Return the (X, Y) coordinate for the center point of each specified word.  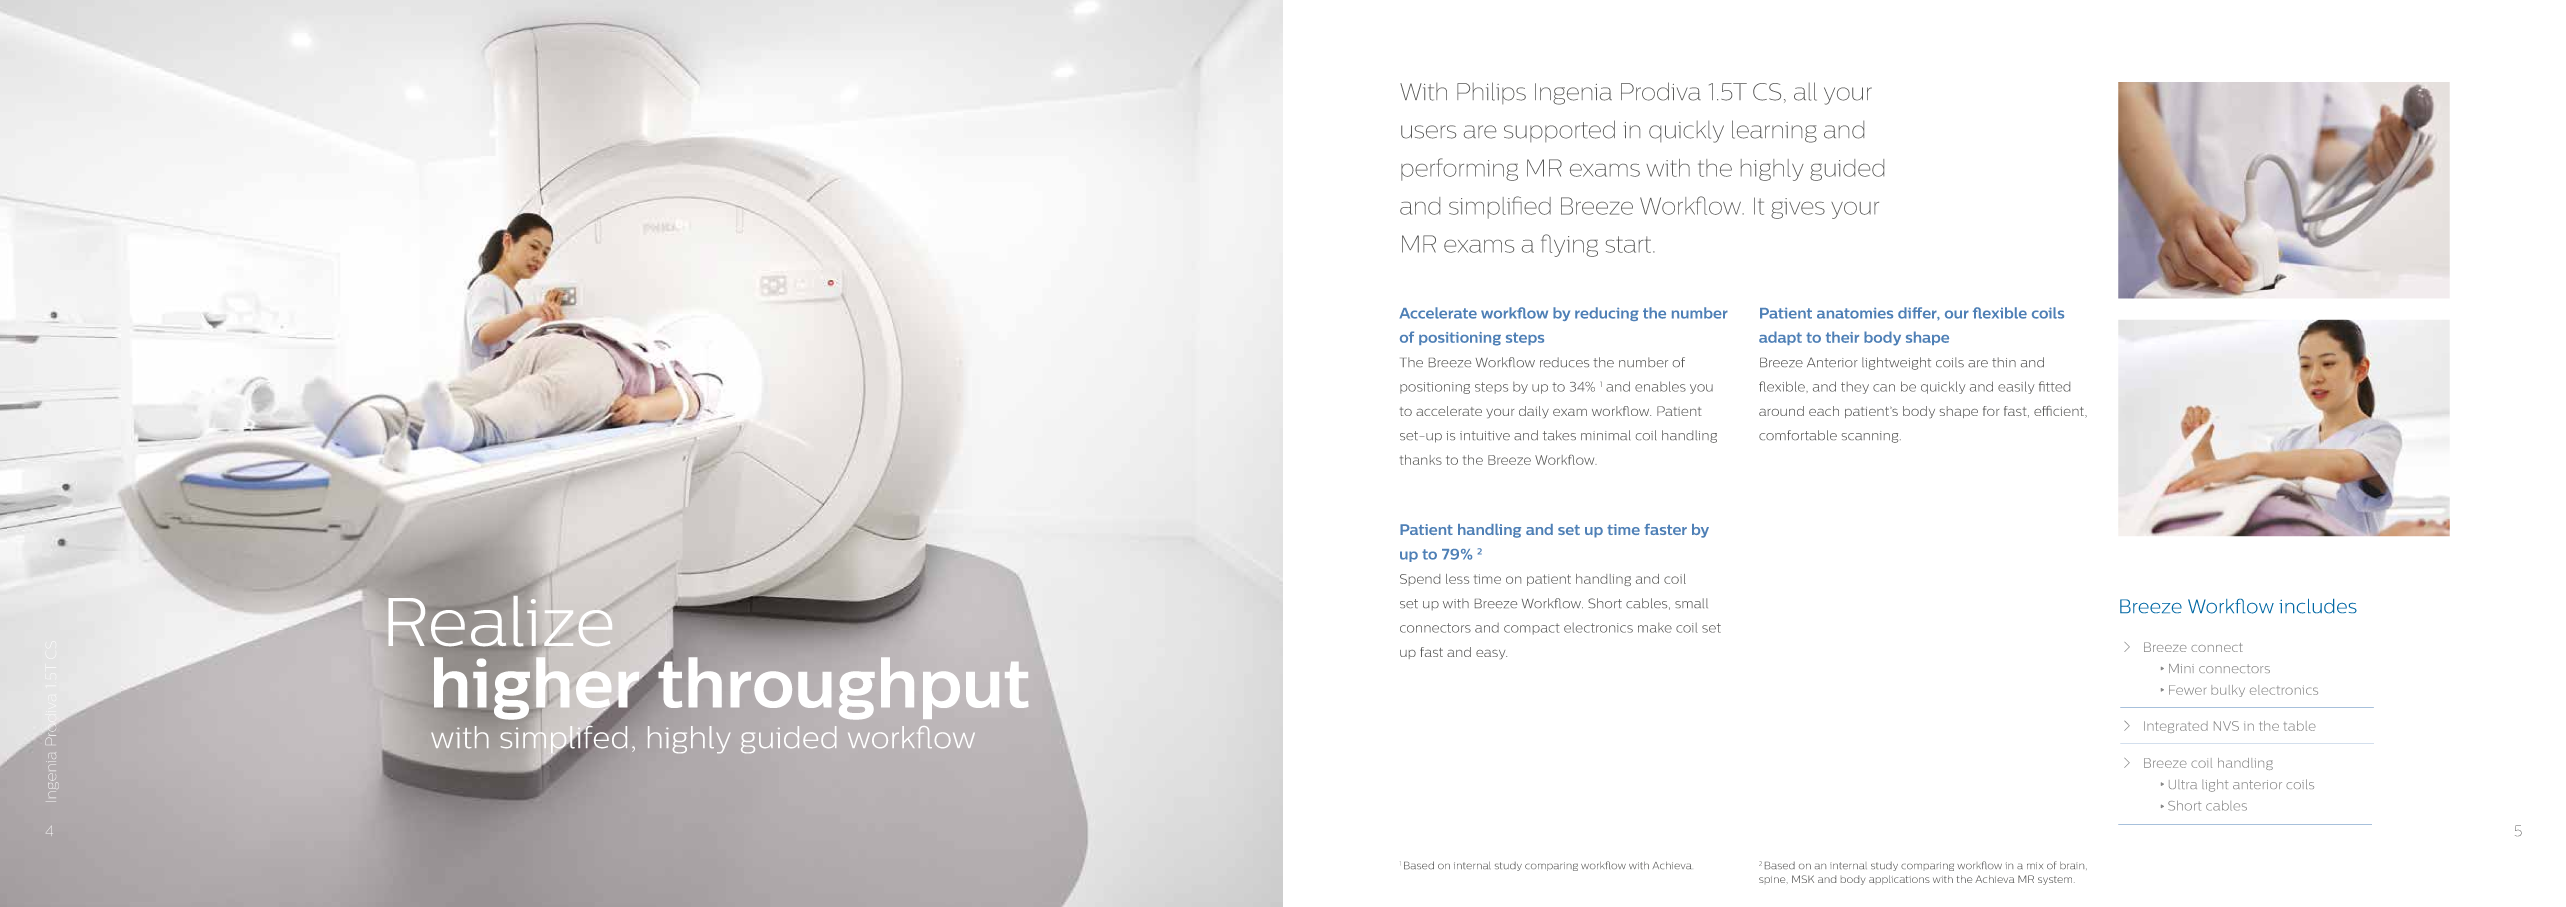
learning (1774, 131)
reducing (1607, 314)
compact (1532, 629)
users (1428, 132)
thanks (1421, 460)
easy (1491, 654)
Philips (1491, 93)
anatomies (1855, 313)
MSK (1803, 879)
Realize (501, 621)
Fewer (2187, 690)
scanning (1871, 437)
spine (1773, 880)
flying (1569, 245)
